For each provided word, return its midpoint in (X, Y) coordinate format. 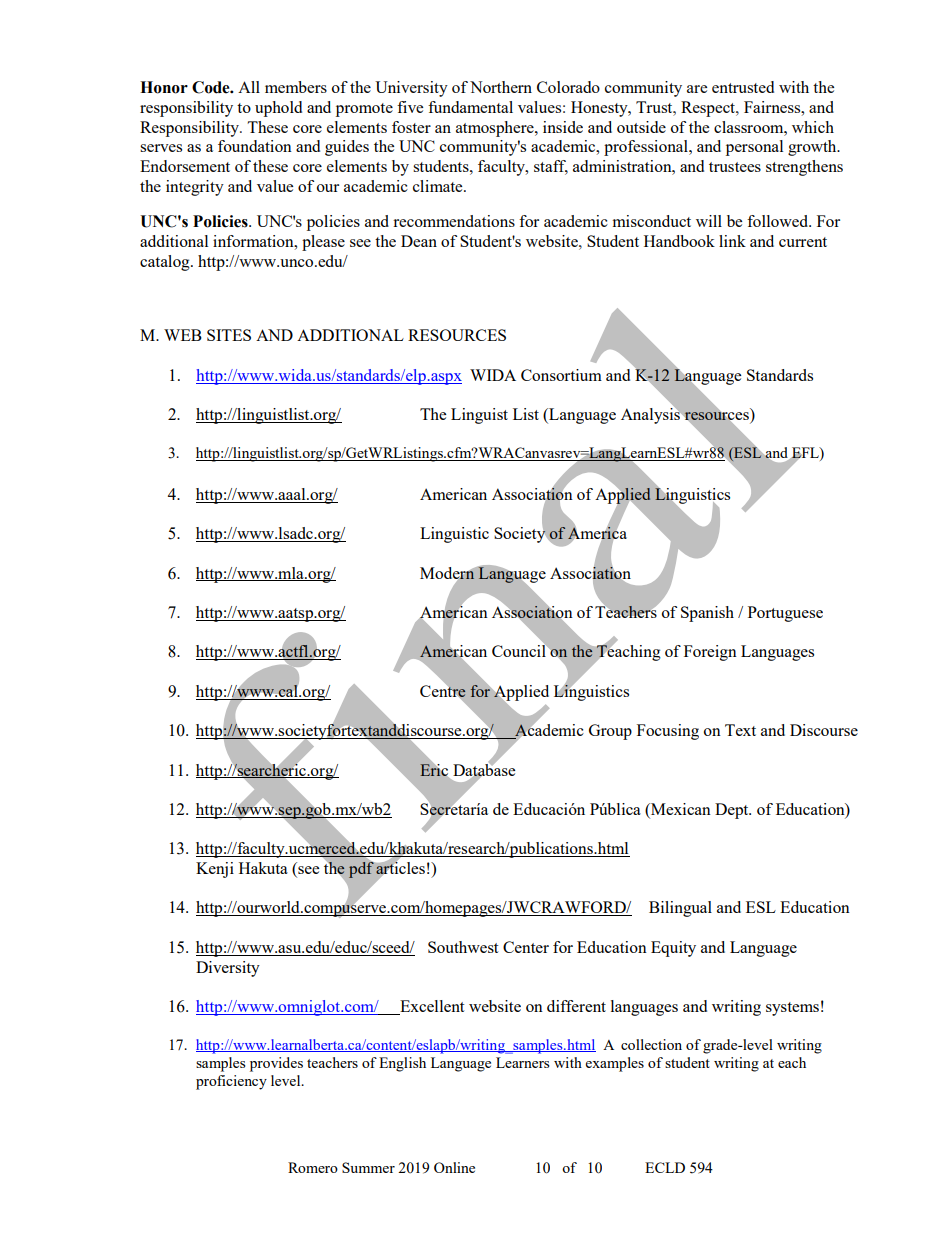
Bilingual (680, 909)
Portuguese (785, 614)
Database (484, 769)
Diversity (228, 969)
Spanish (707, 614)
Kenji (215, 870)
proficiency (231, 1082)
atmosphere (496, 129)
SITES (229, 335)
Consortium (561, 375)
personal (754, 148)
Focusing (668, 732)
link (732, 241)
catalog (166, 263)
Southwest (463, 947)
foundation (255, 146)
